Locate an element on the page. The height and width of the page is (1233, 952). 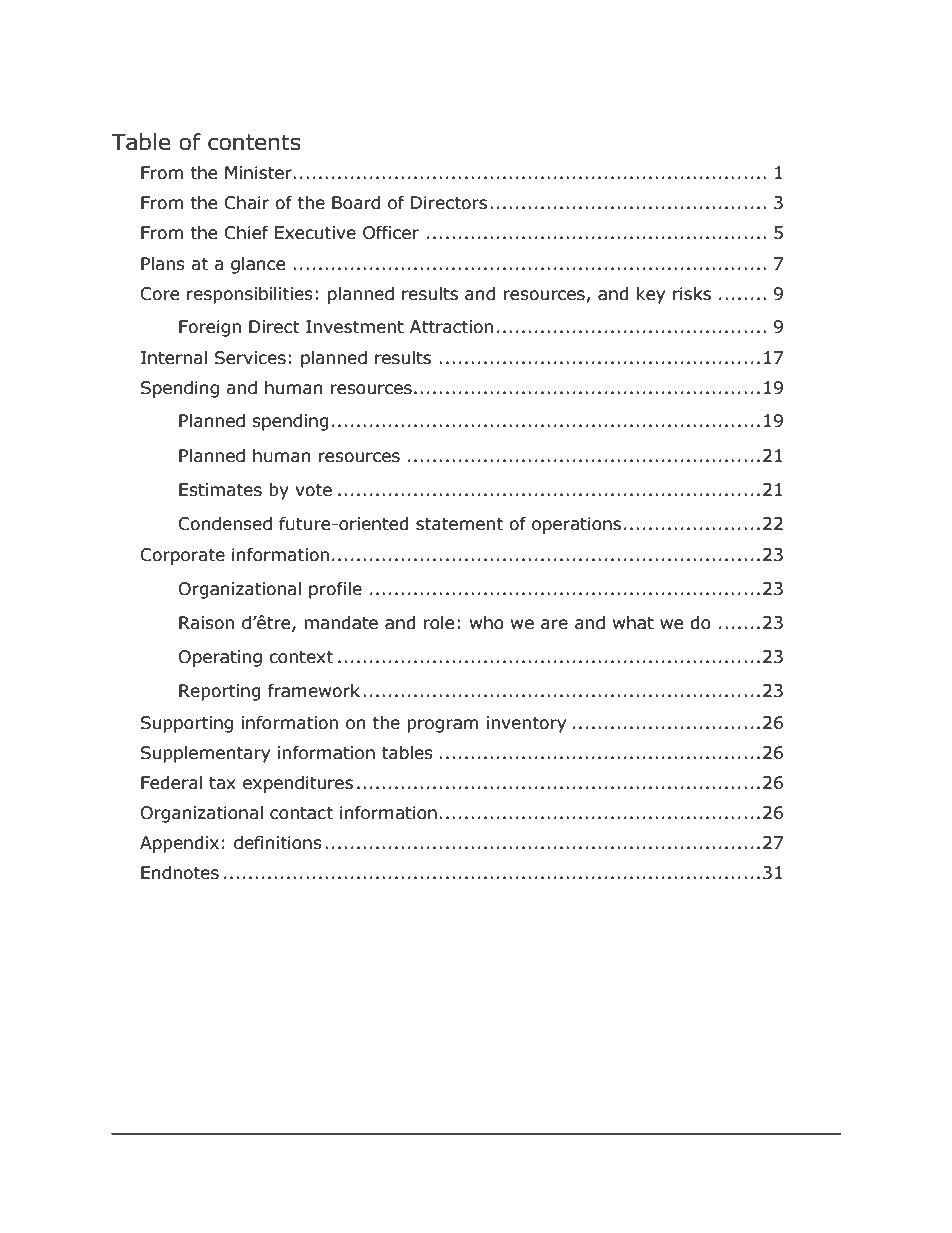
risks is located at coordinates (692, 294).
